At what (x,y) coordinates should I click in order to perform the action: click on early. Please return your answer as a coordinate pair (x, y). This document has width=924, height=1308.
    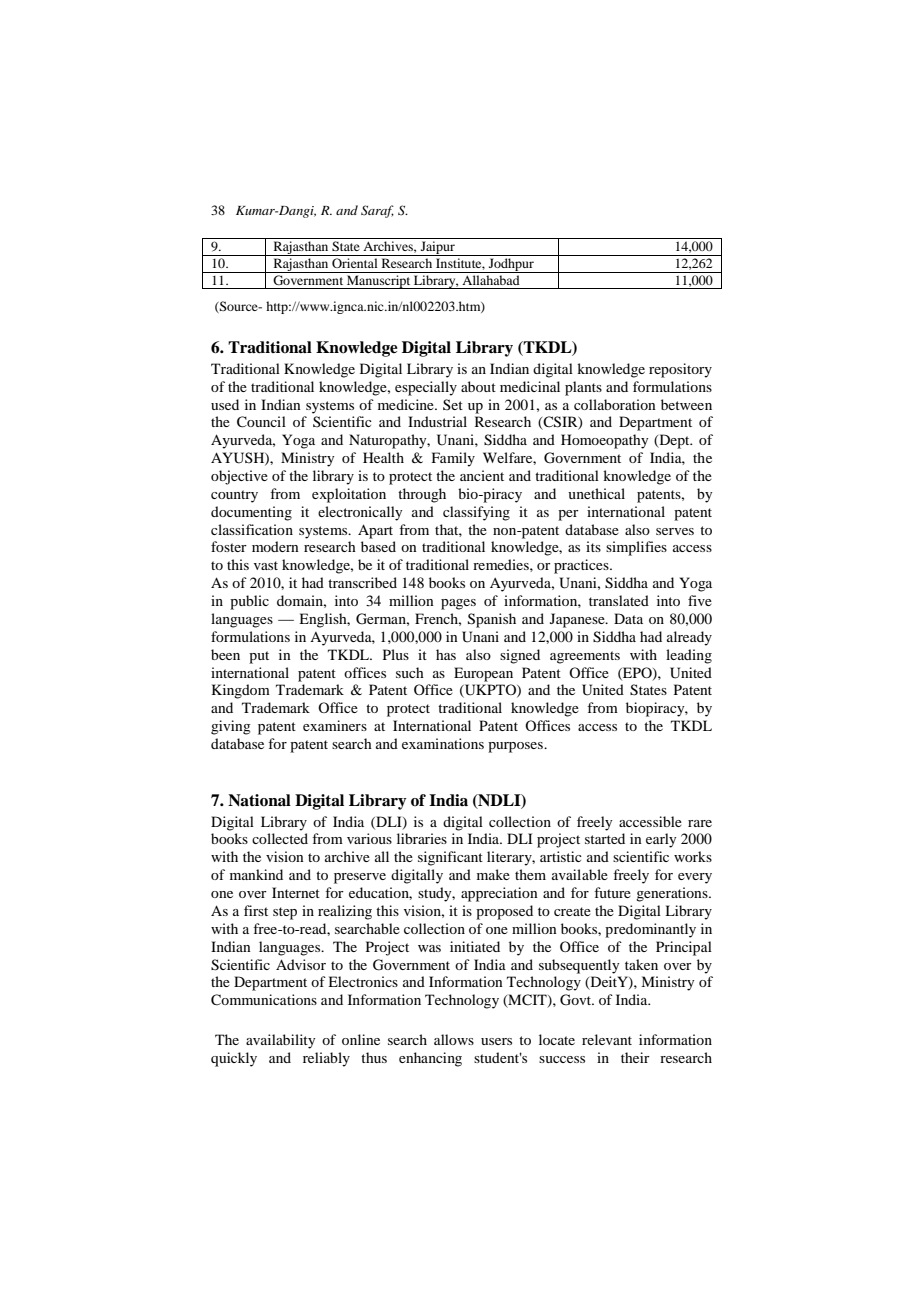
    Looking at the image, I should click on (661, 840).
